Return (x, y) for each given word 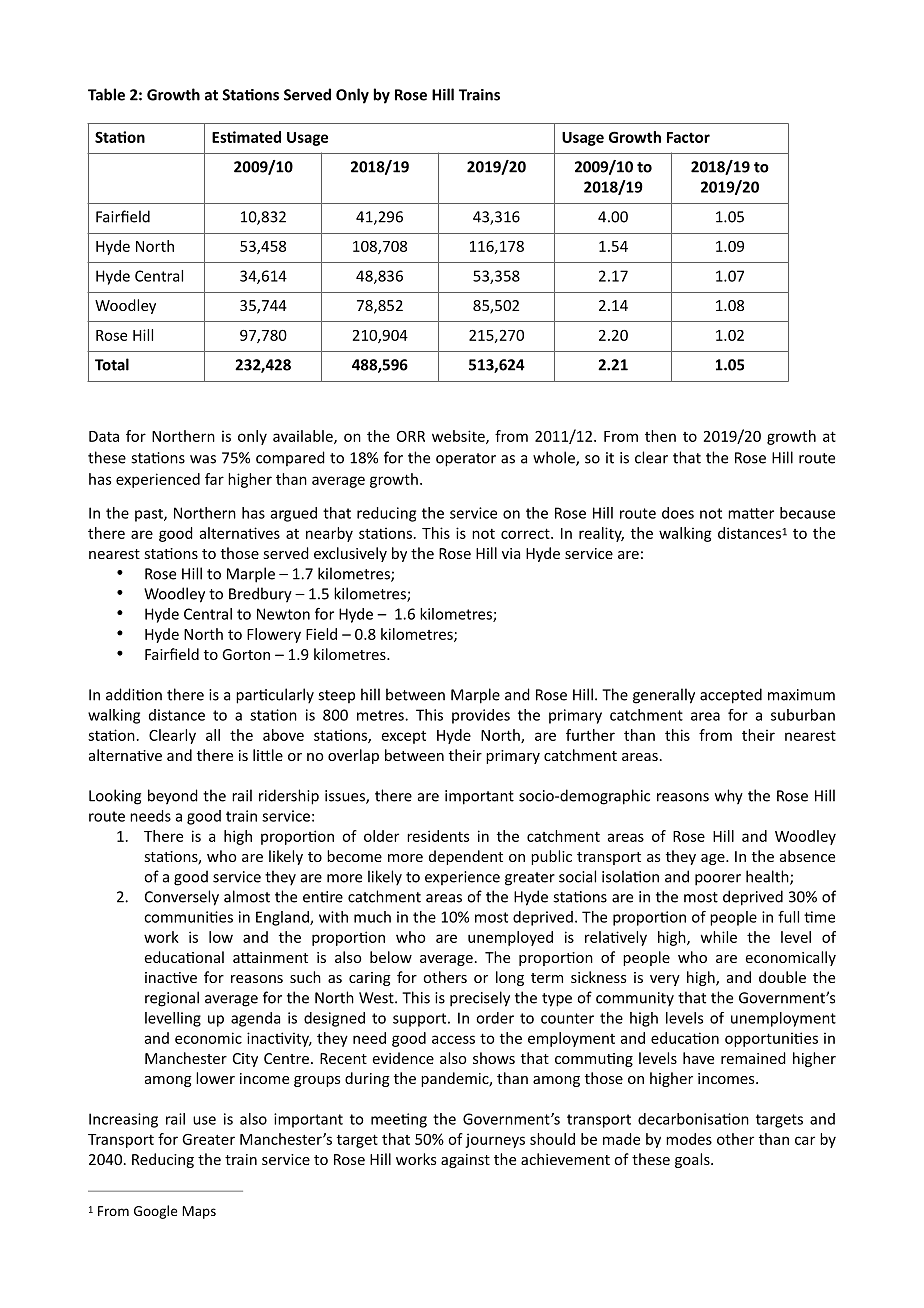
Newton (283, 614)
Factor (688, 137)
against (465, 1161)
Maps (199, 1212)
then (660, 436)
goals (693, 1160)
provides (481, 716)
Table (106, 94)
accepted (731, 696)
